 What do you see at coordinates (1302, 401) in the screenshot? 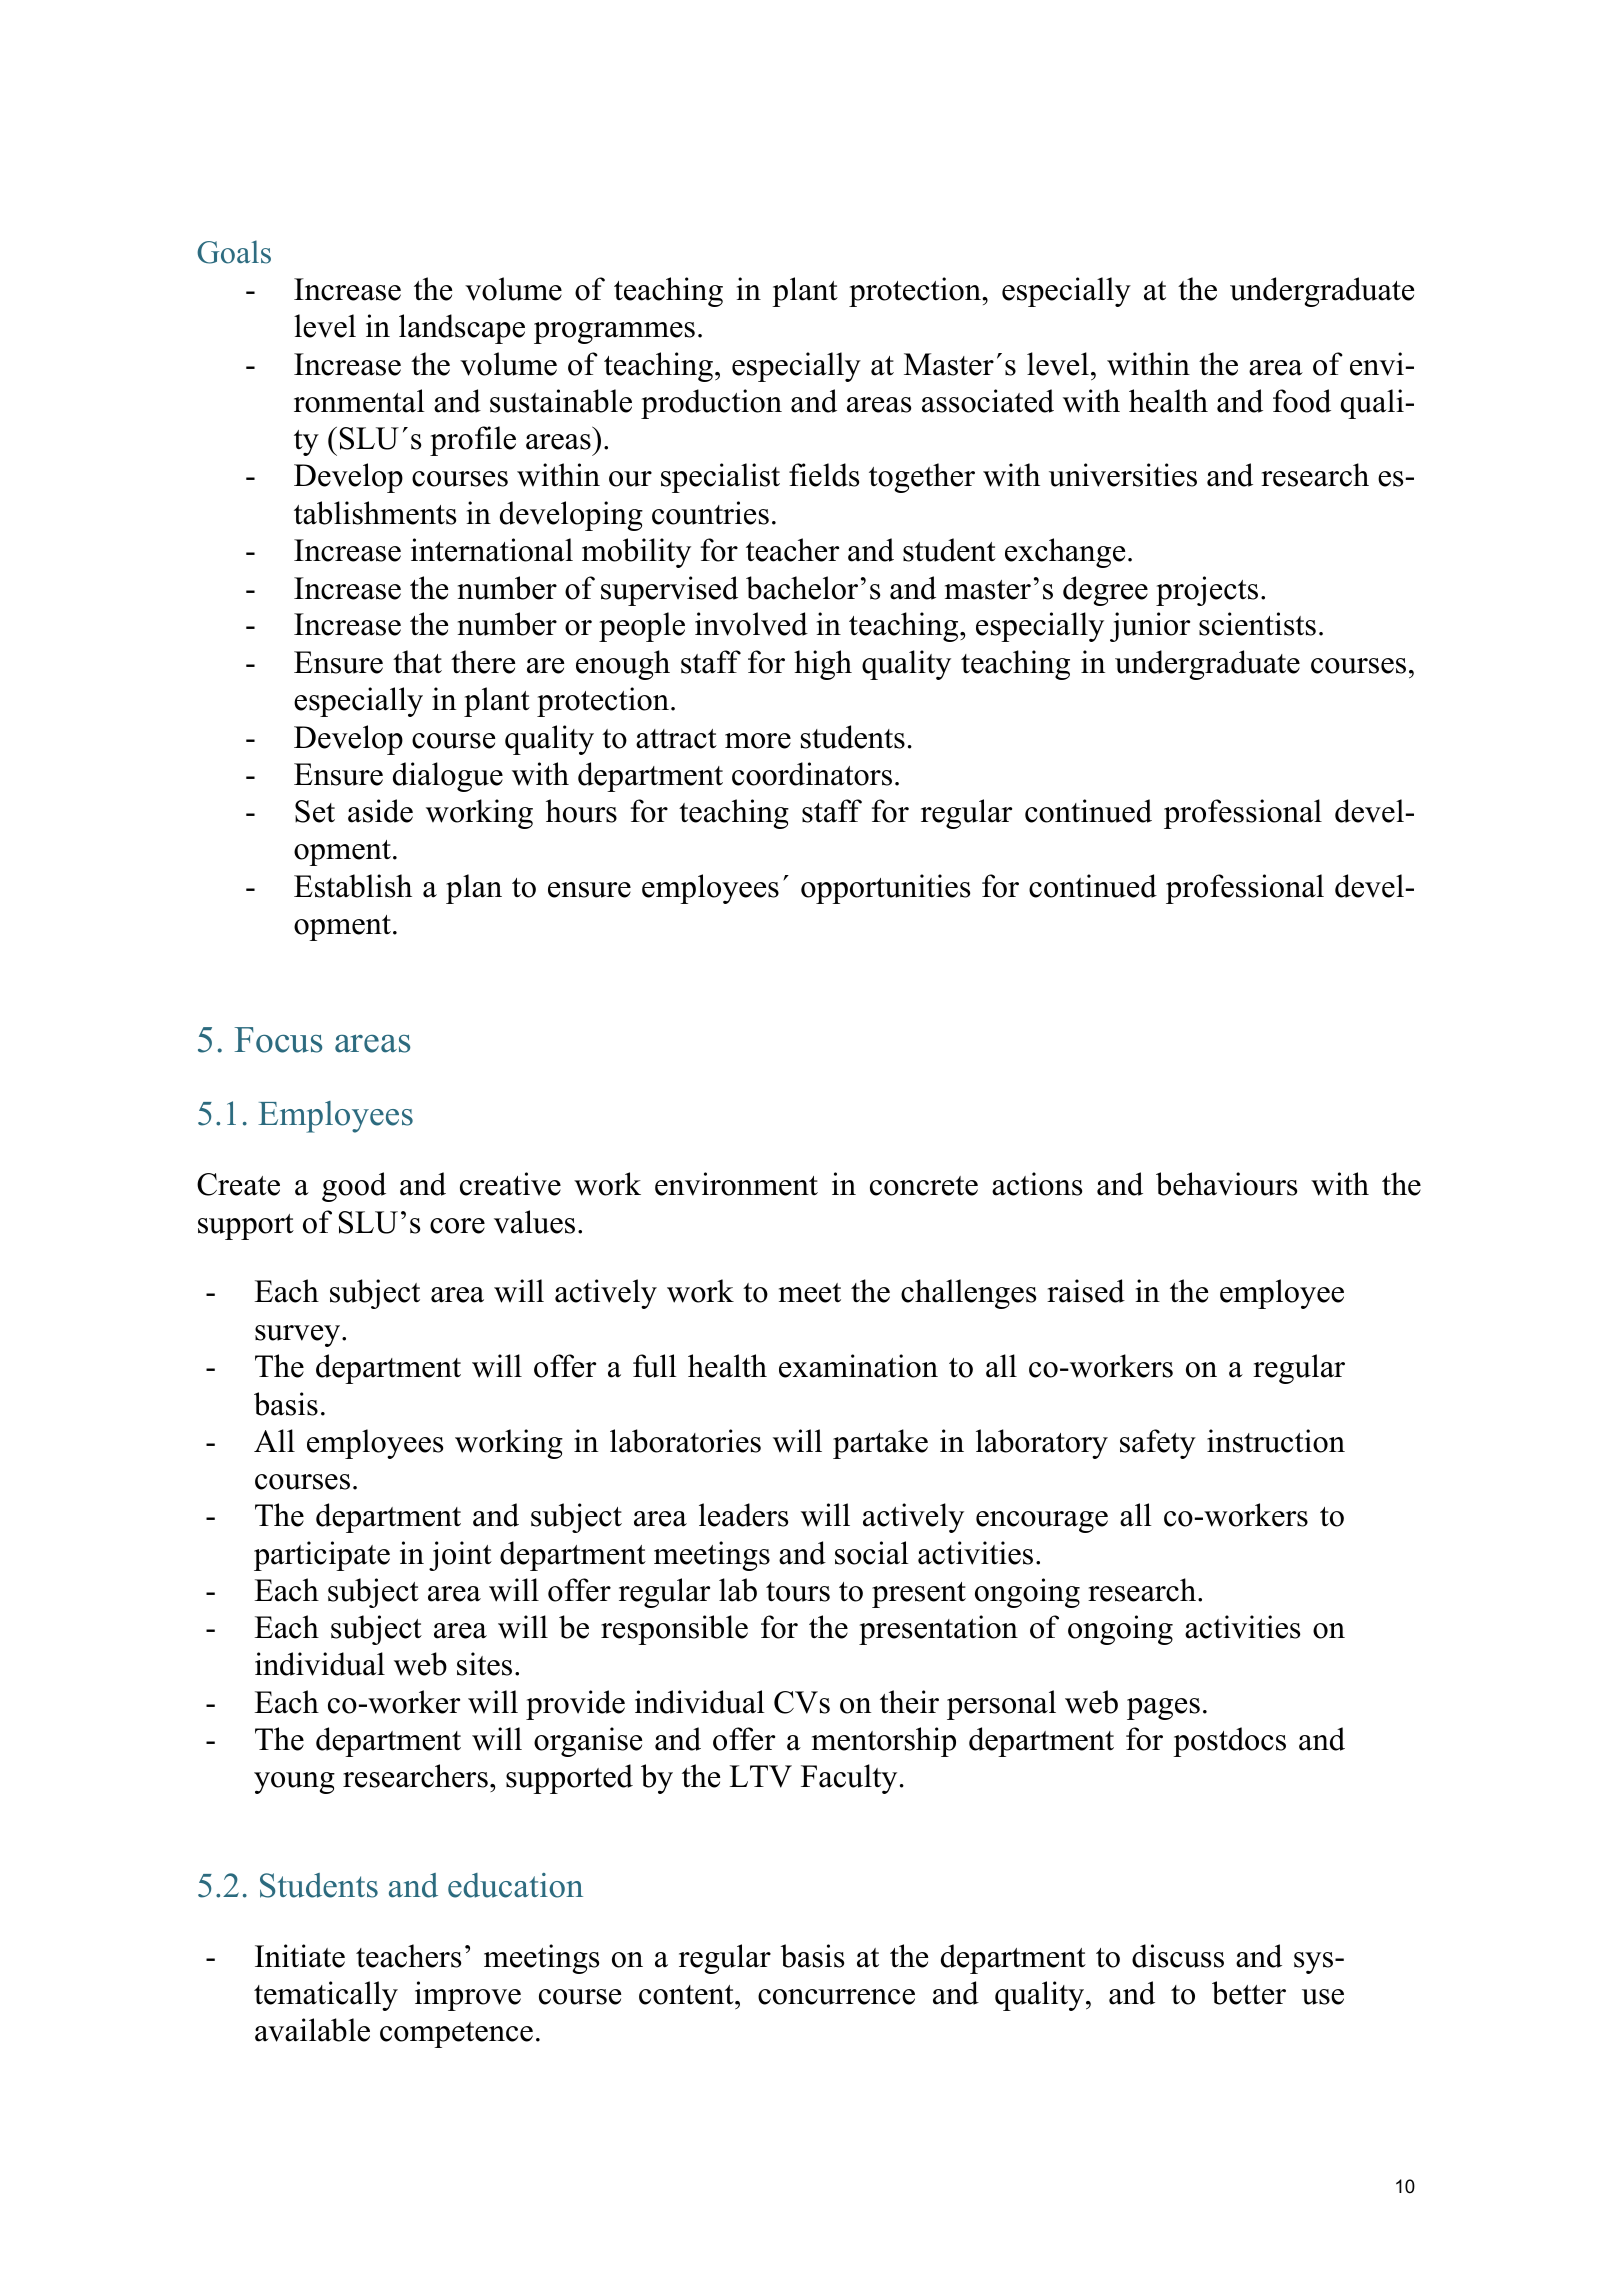
I see `food` at bounding box center [1302, 401].
